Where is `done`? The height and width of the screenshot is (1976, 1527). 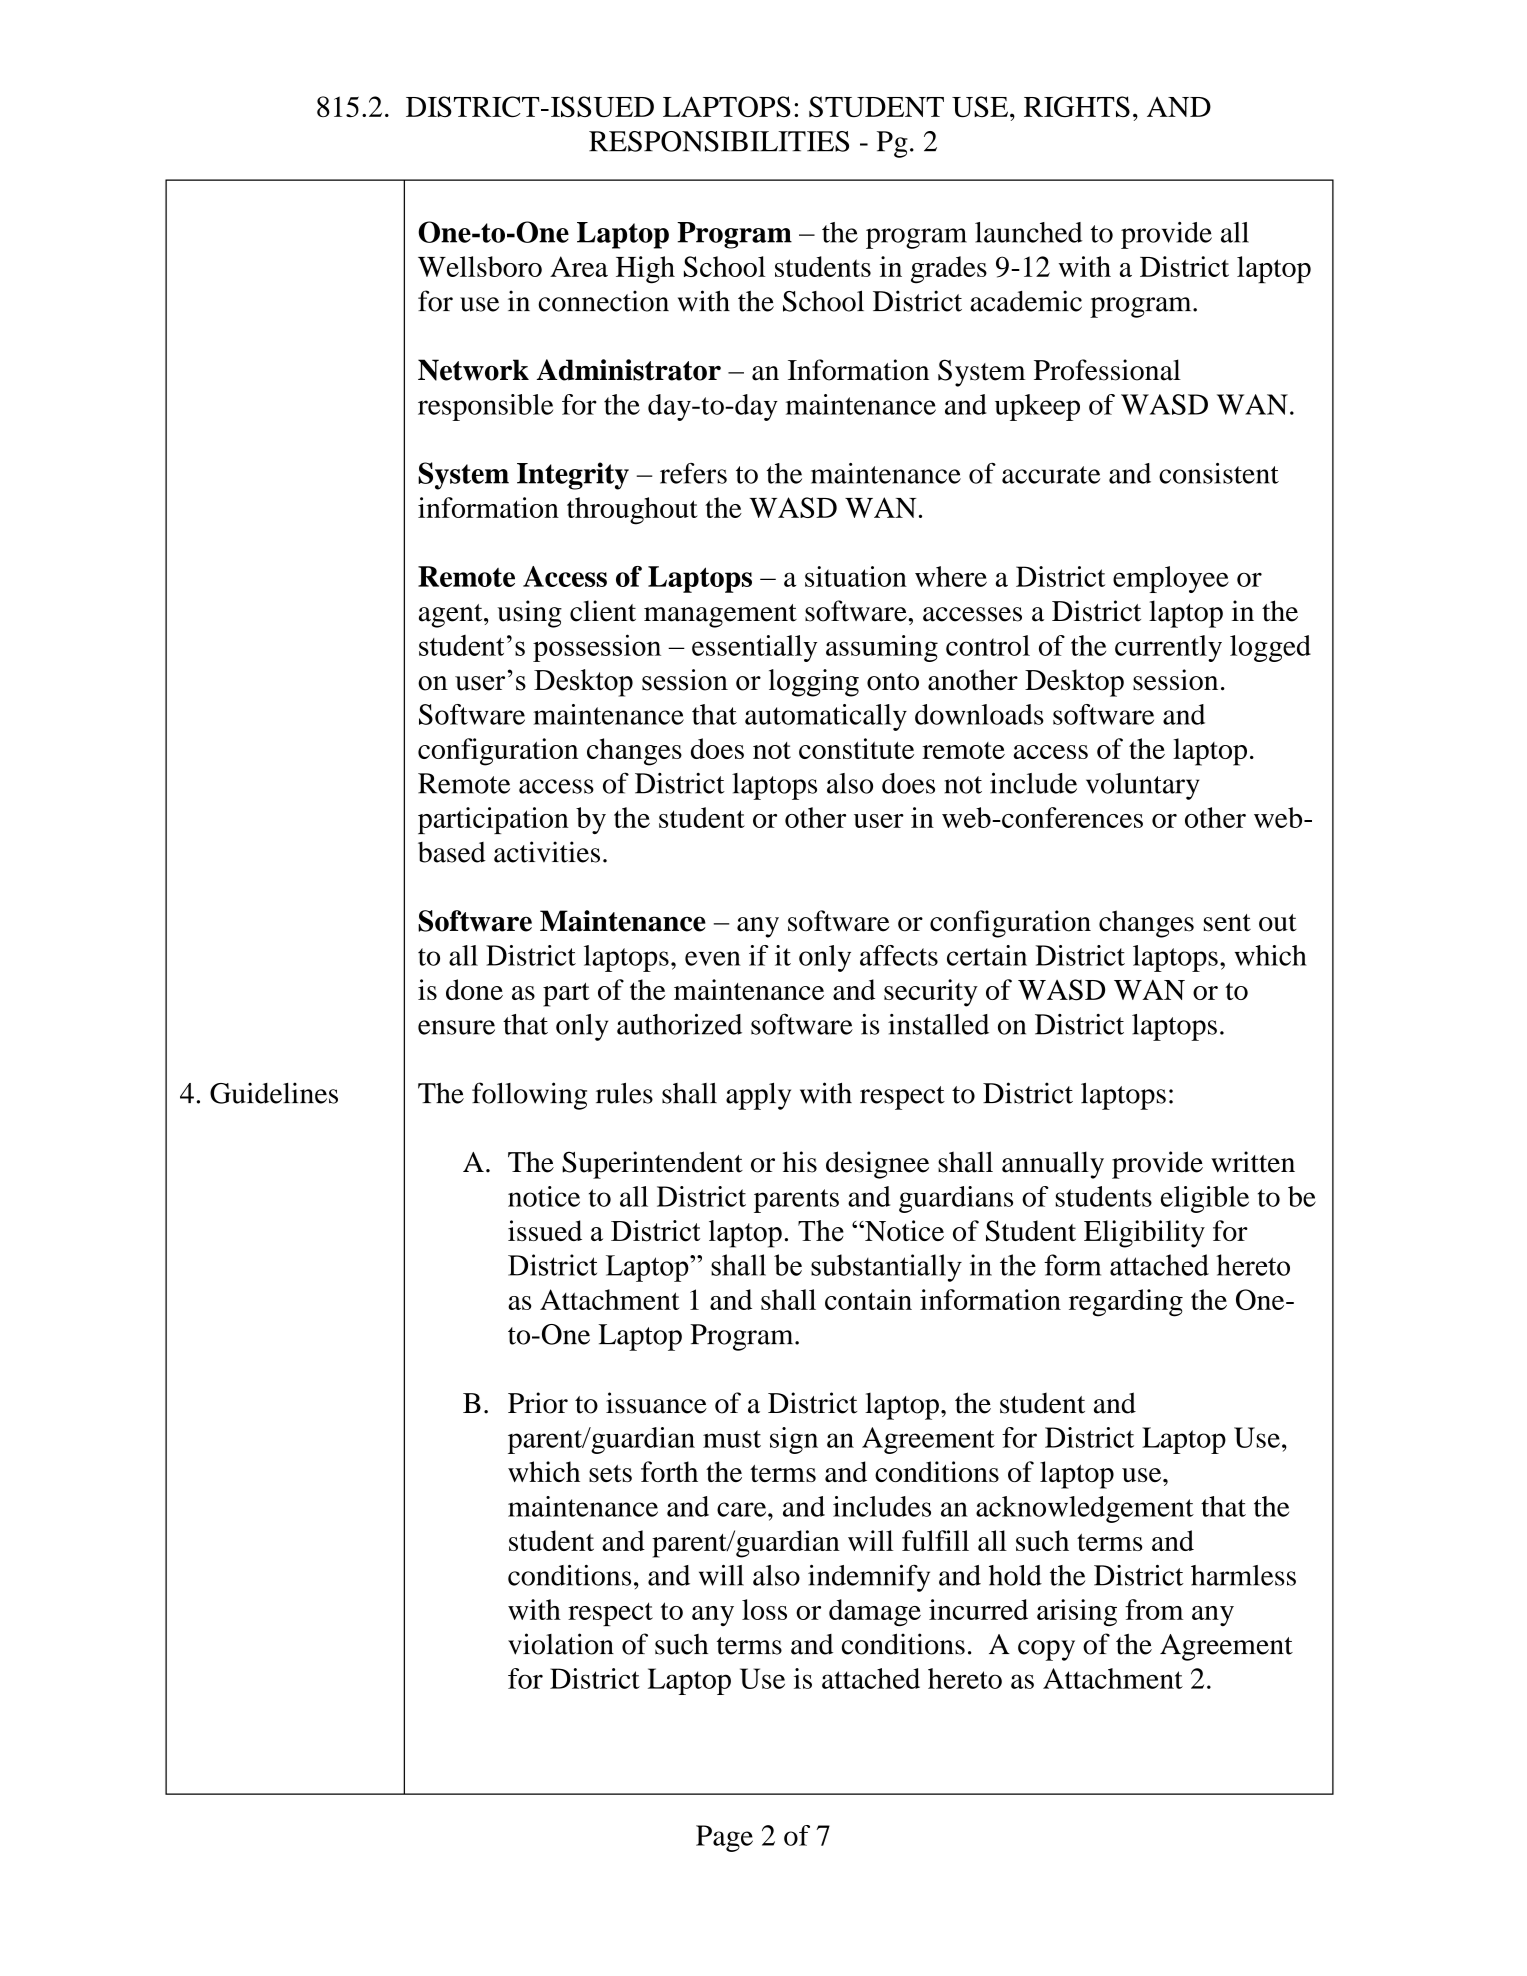
done is located at coordinates (474, 989).
